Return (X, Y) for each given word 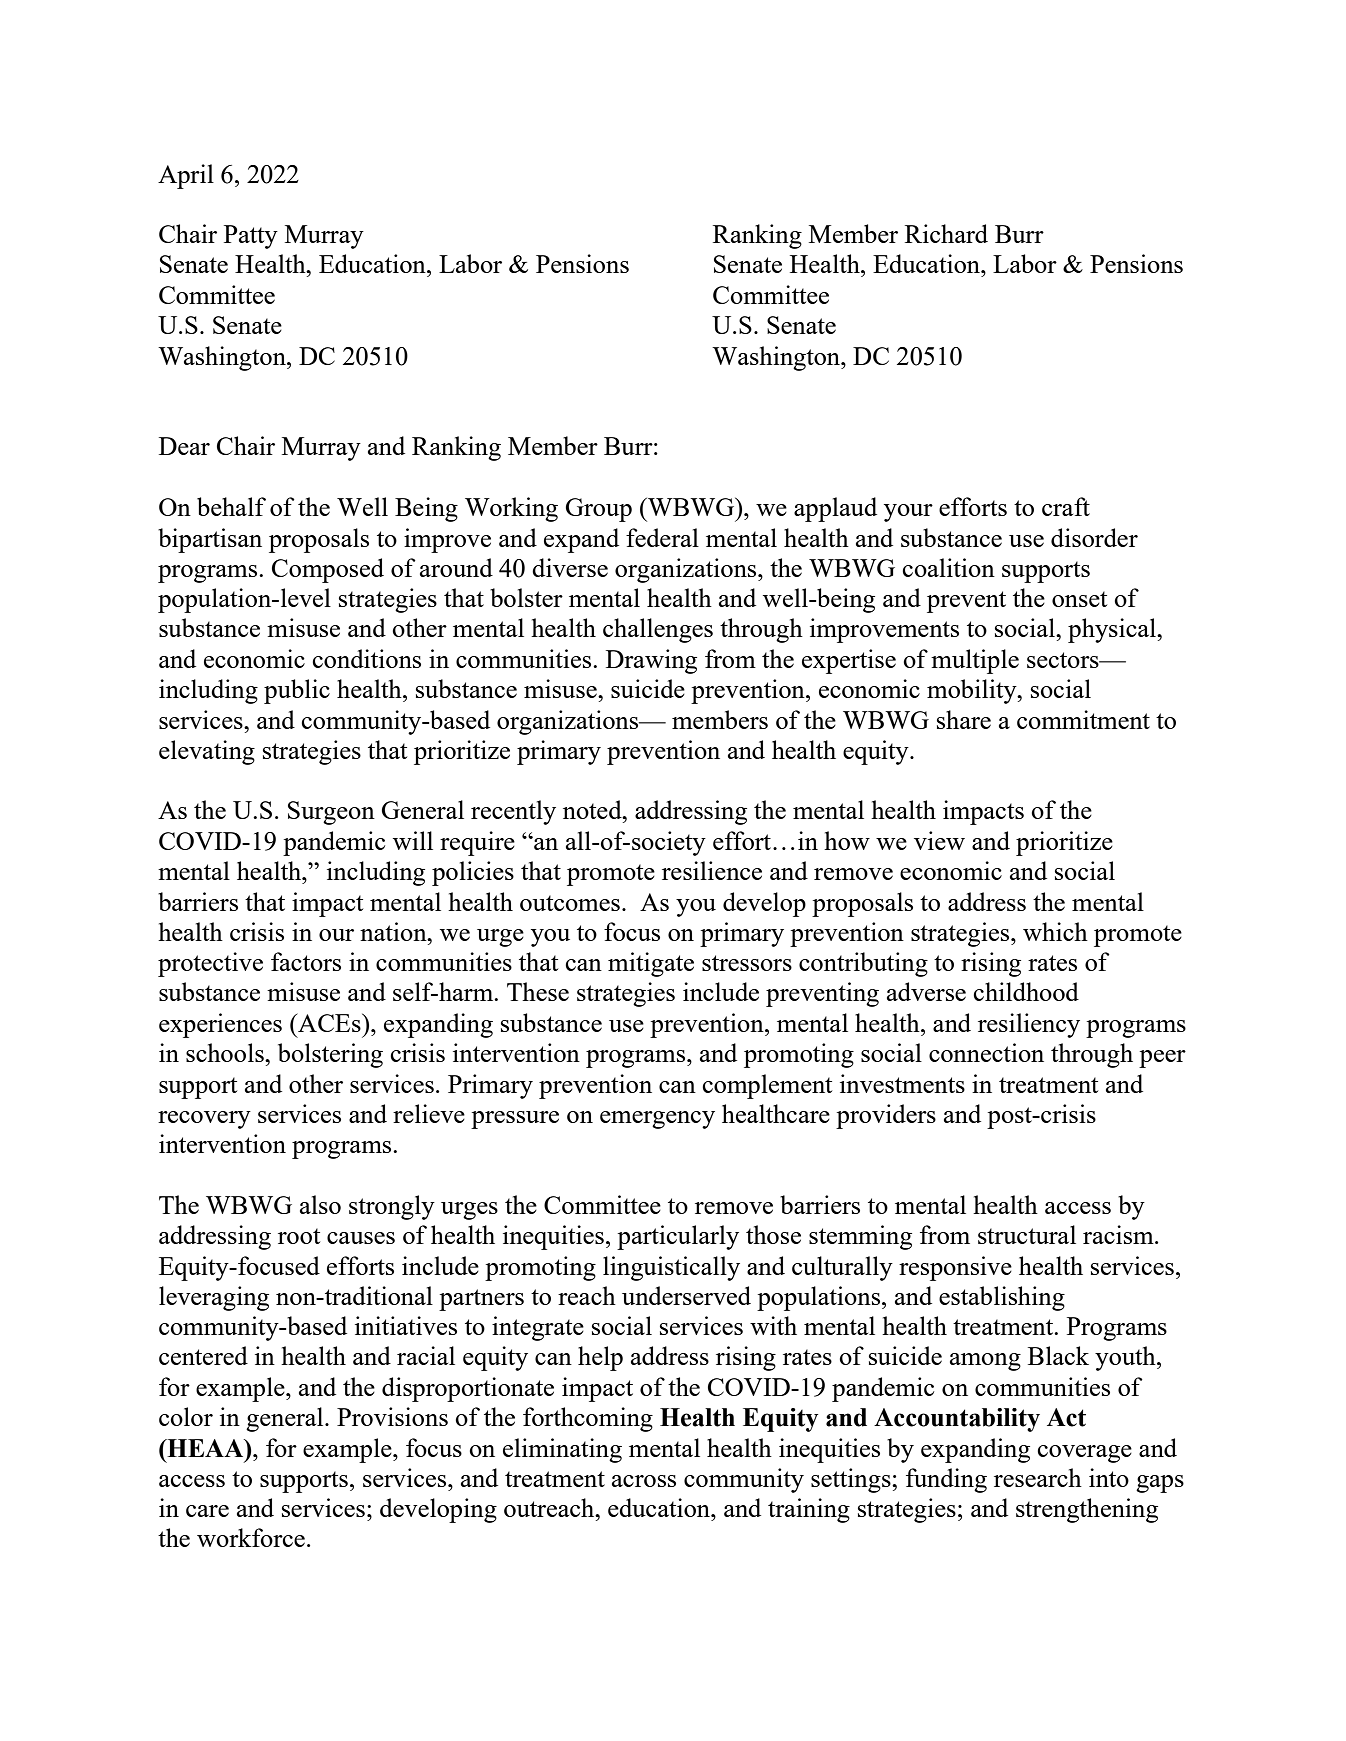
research (1038, 1477)
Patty (251, 237)
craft (1066, 506)
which (1055, 931)
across (644, 1481)
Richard (946, 233)
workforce (251, 1537)
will (413, 840)
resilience (712, 870)
